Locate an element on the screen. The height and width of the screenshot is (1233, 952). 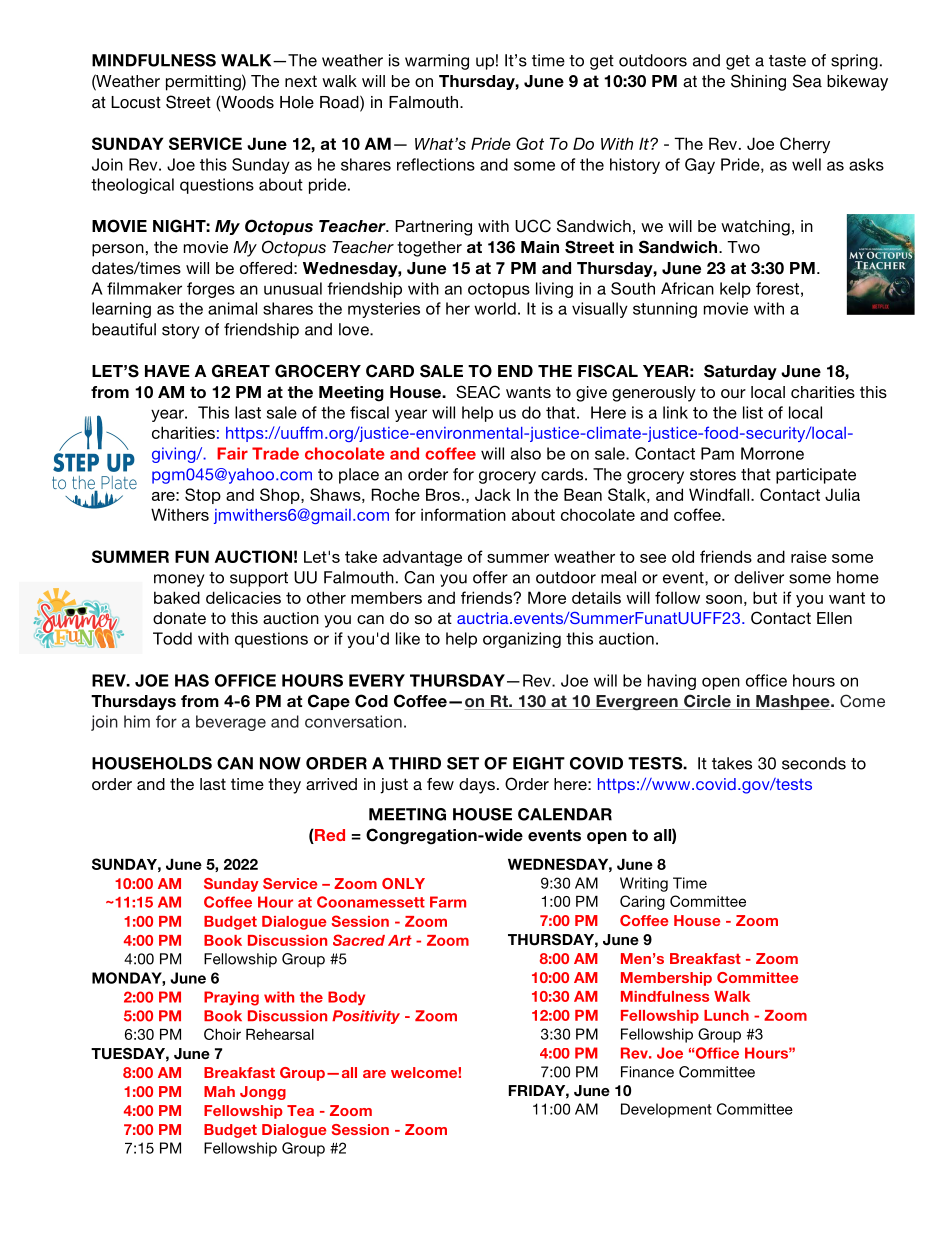
Positivity is located at coordinates (366, 1017).
